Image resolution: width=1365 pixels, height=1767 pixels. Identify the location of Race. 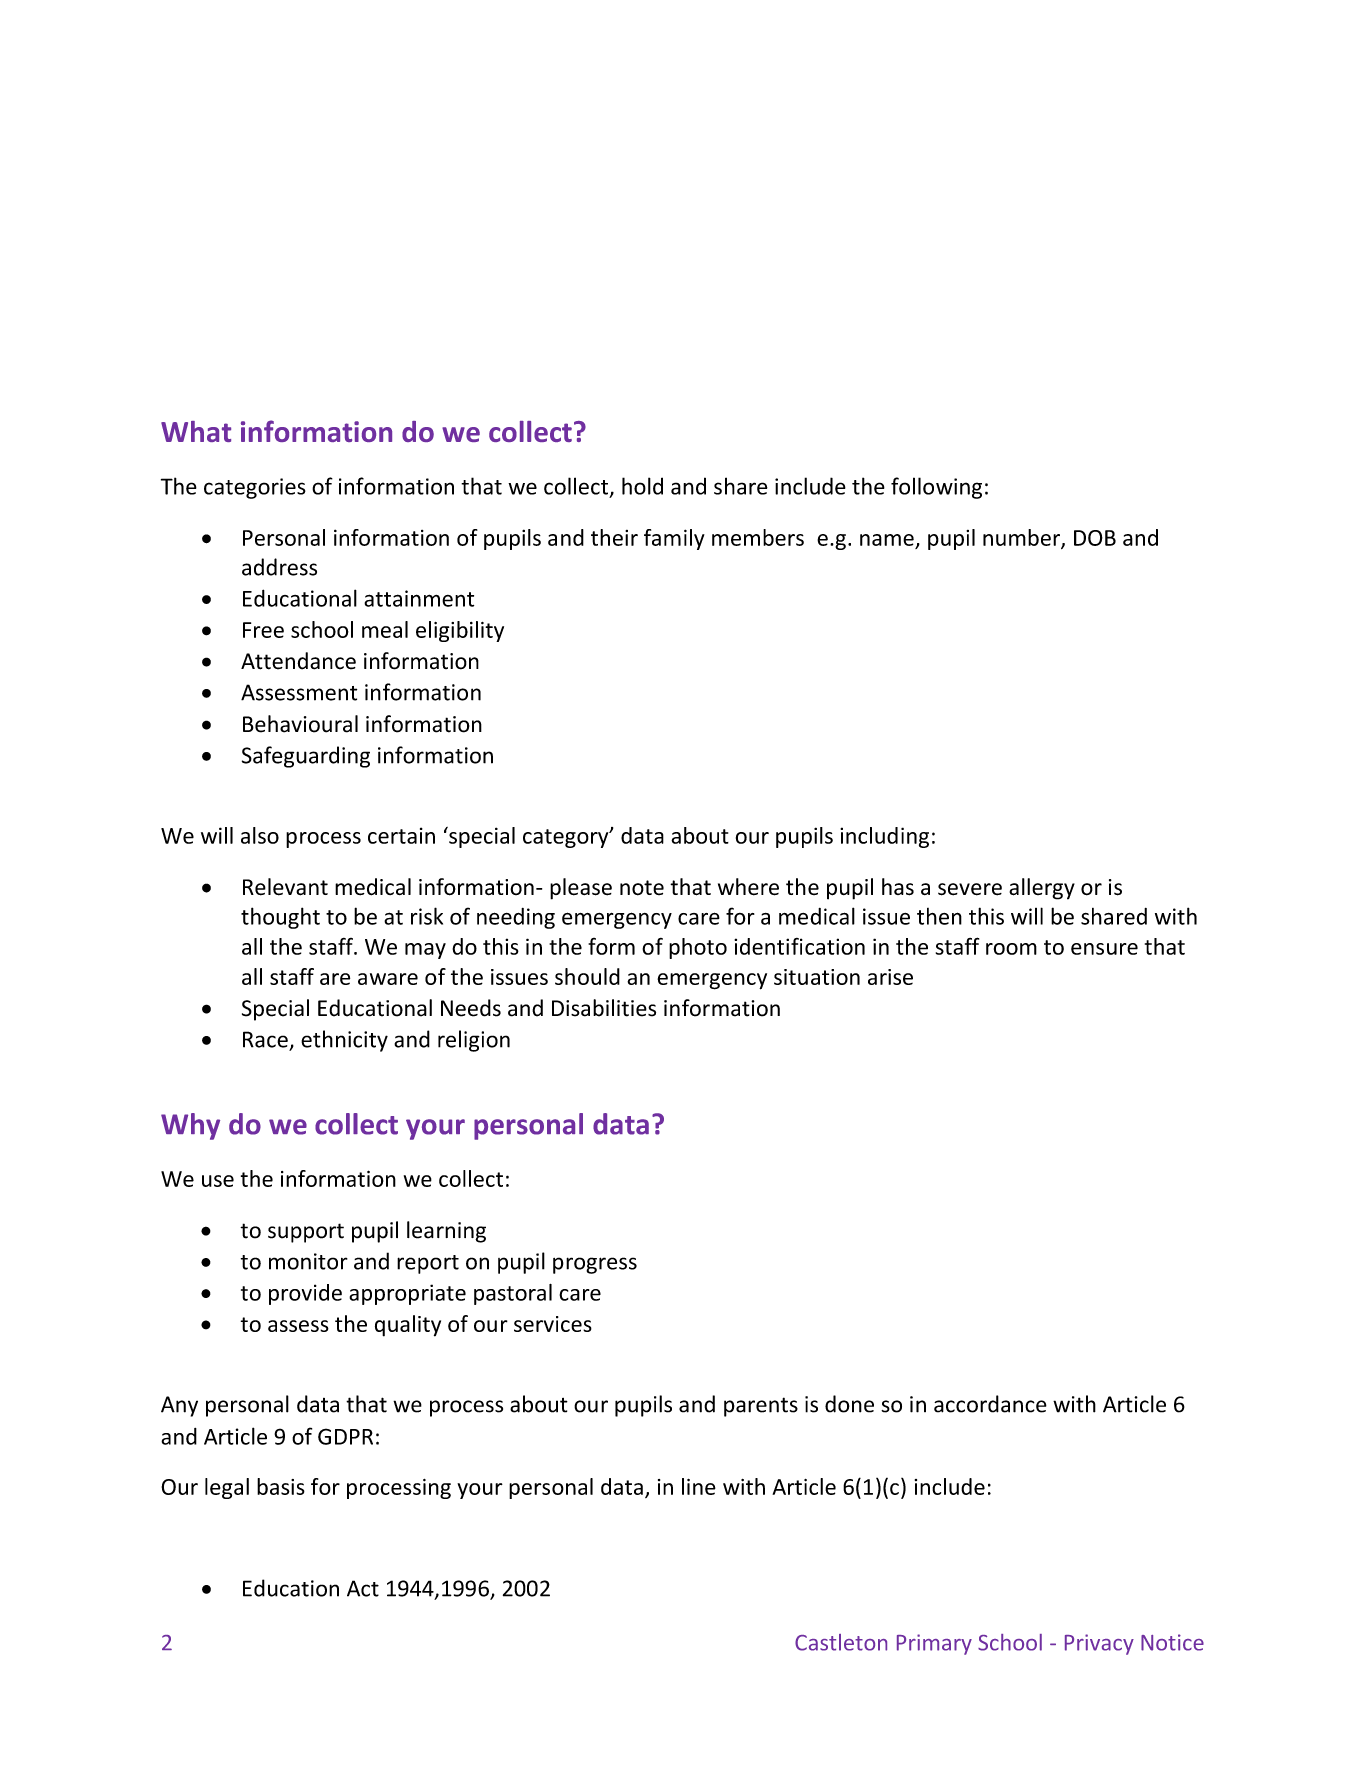
(265, 1039).
